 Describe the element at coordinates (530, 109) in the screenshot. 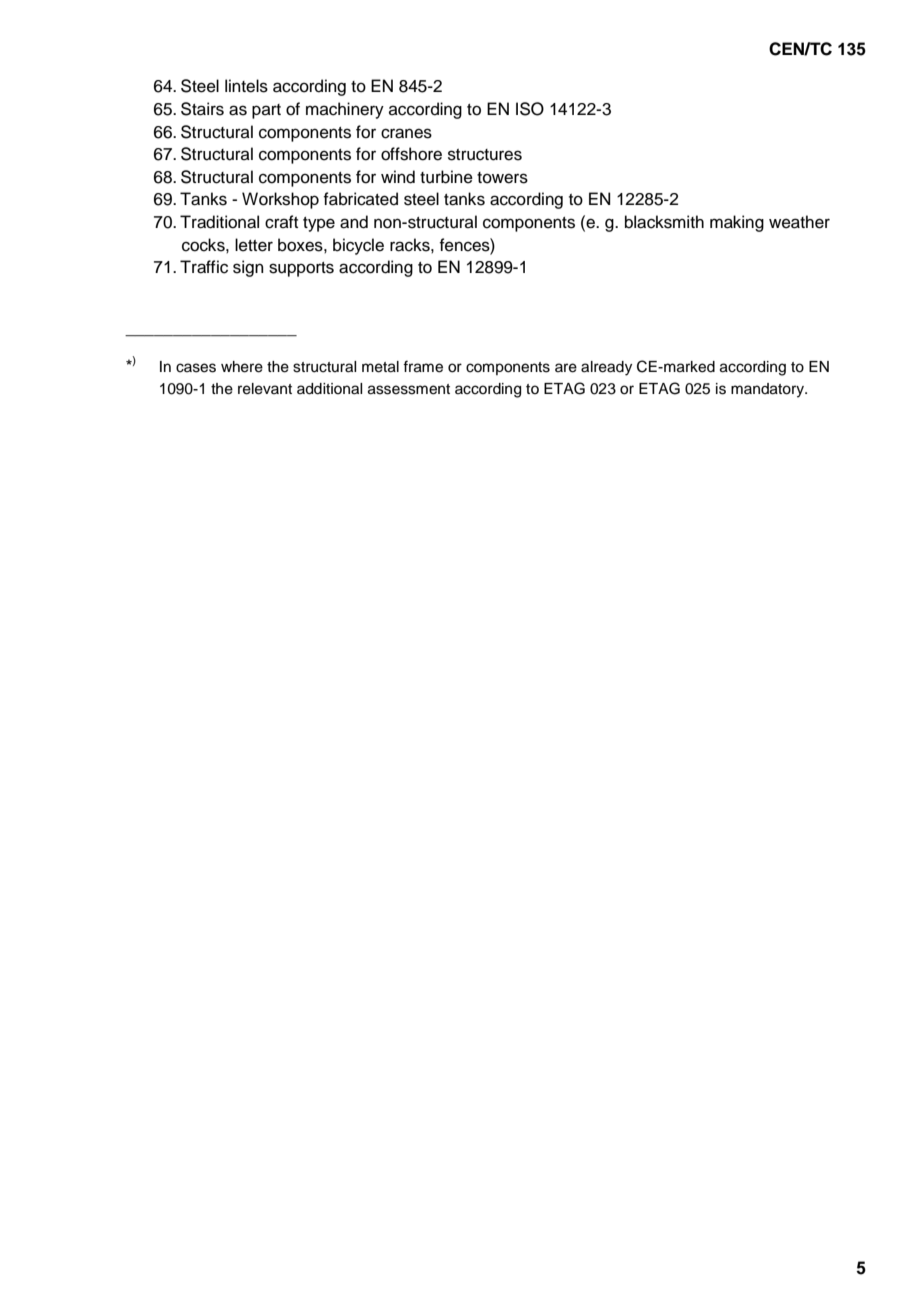

I see `ISO` at that location.
